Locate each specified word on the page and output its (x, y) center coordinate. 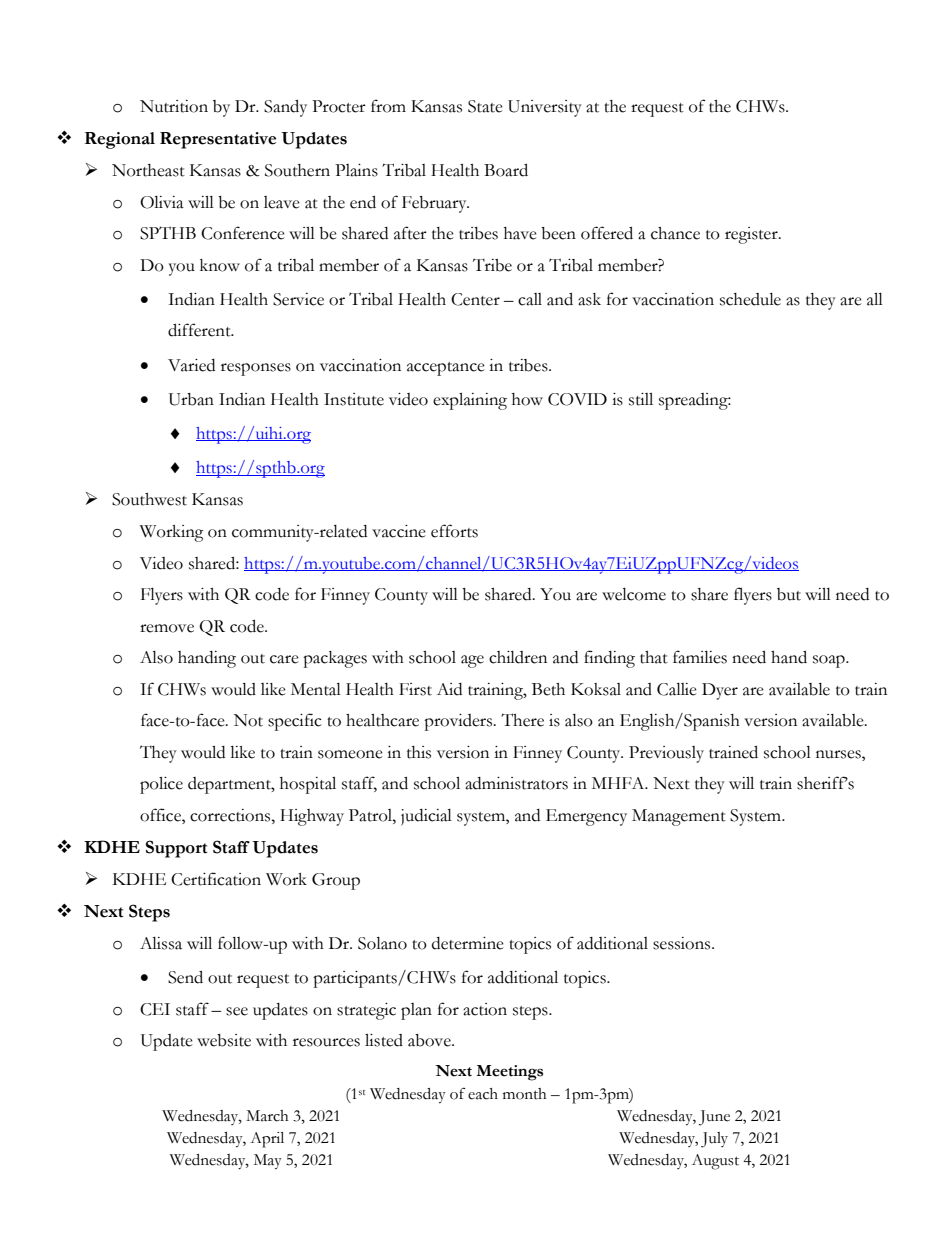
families (700, 657)
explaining (470, 401)
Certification (216, 879)
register (752, 235)
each (483, 1094)
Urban (191, 399)
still (641, 399)
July (714, 1140)
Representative (218, 140)
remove (167, 628)
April (267, 1140)
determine (468, 943)
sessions (683, 943)
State (485, 106)
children (518, 657)
